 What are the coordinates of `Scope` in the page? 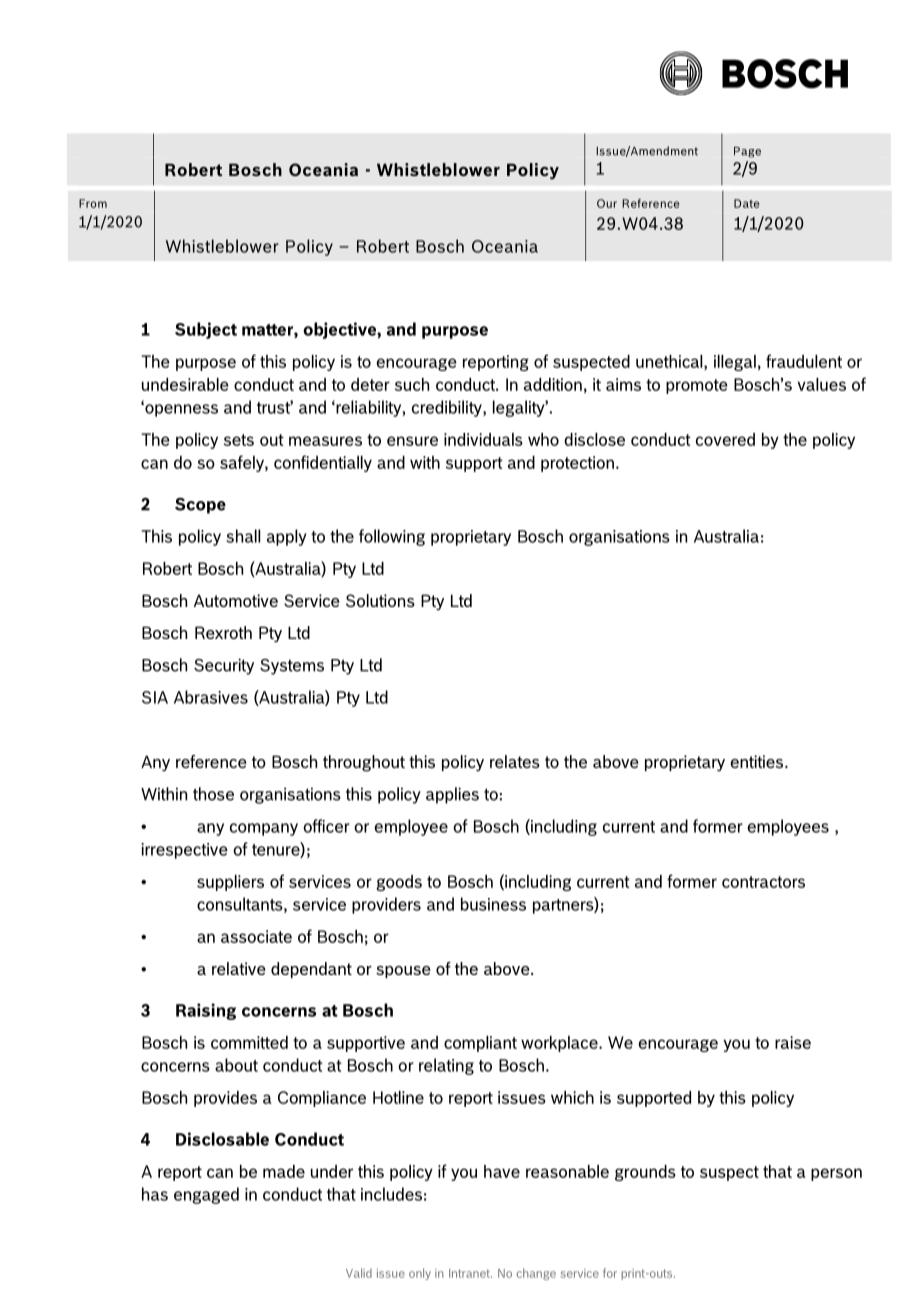 It's located at (200, 506).
